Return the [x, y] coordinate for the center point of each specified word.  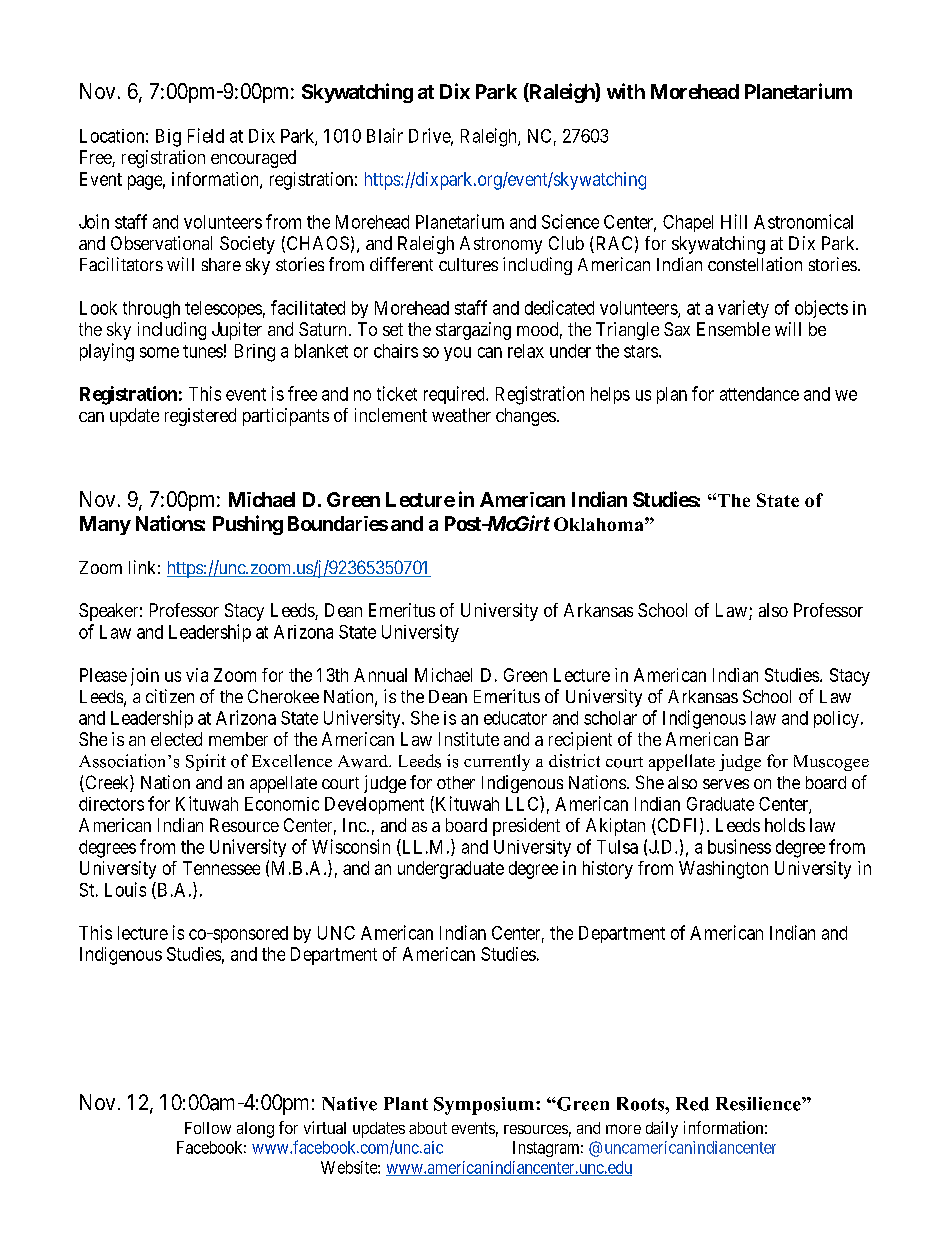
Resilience [759, 1104]
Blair [385, 135]
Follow [208, 1128]
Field [206, 135]
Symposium [484, 1106]
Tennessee [221, 868]
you [457, 354]
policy [836, 719]
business [739, 846]
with [626, 91]
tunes [203, 351]
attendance [759, 394]
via [197, 675]
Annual [380, 675]
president [526, 827]
